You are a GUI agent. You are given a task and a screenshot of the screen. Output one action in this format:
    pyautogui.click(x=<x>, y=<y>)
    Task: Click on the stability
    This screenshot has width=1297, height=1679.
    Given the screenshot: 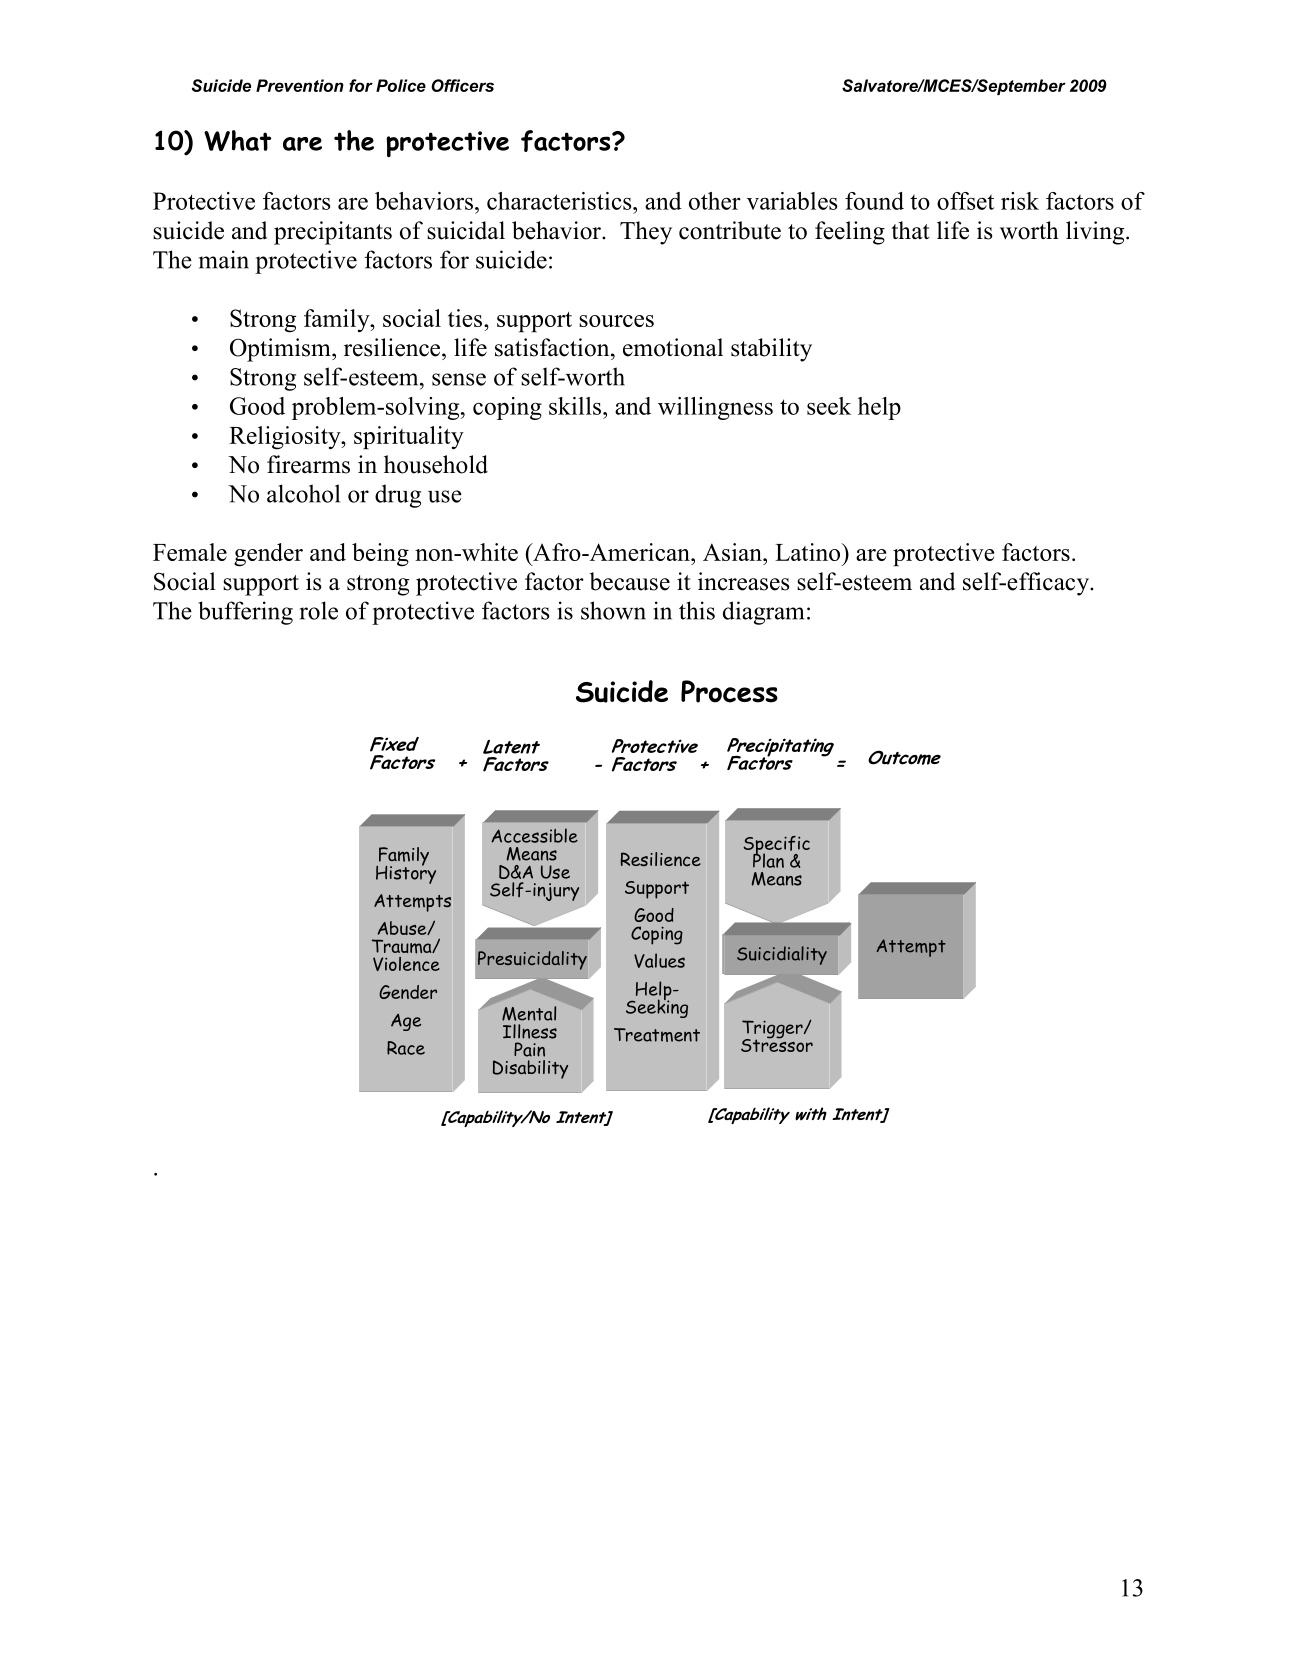 What is the action you would take?
    pyautogui.click(x=771, y=350)
